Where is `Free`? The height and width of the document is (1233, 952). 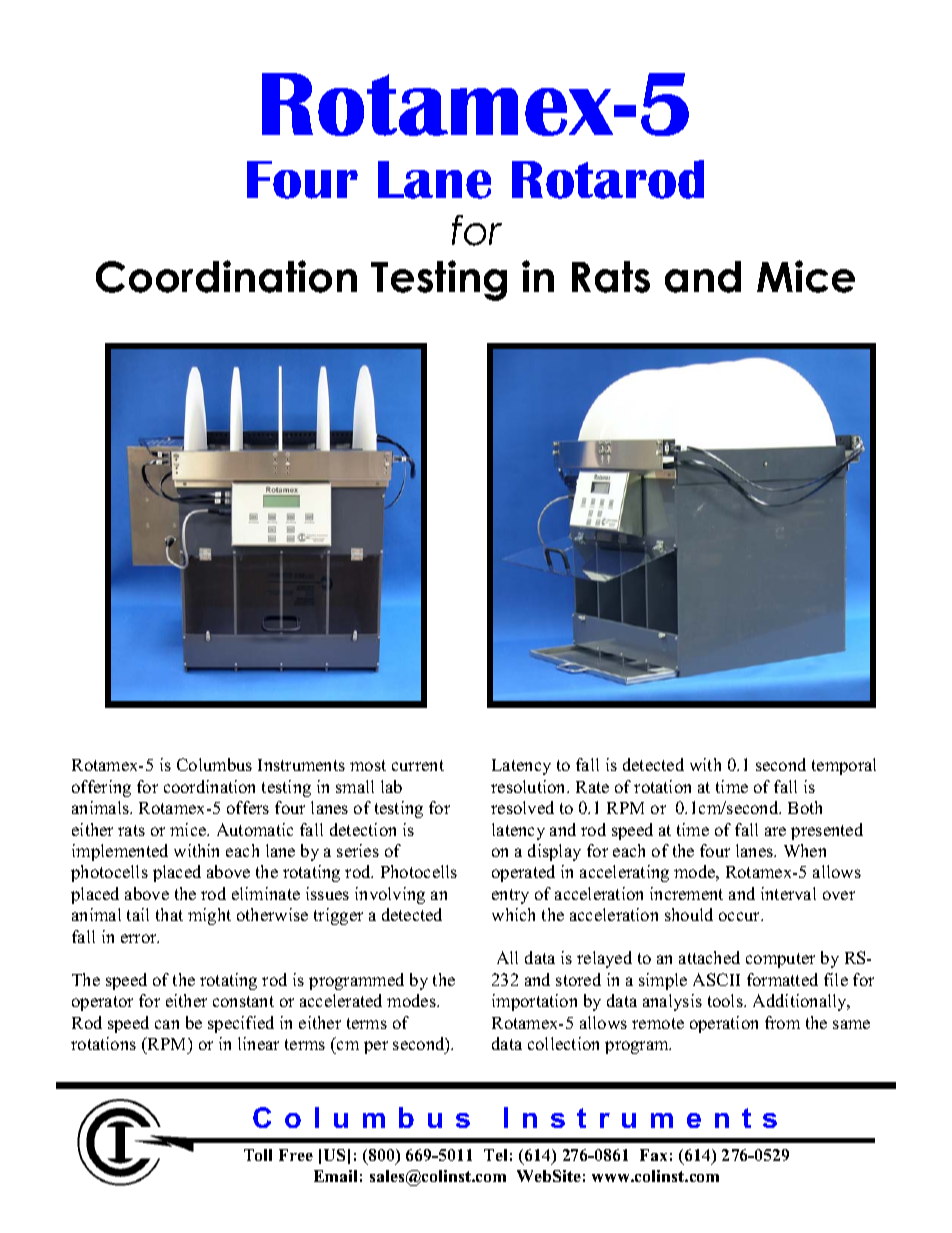
Free is located at coordinates (296, 1155).
